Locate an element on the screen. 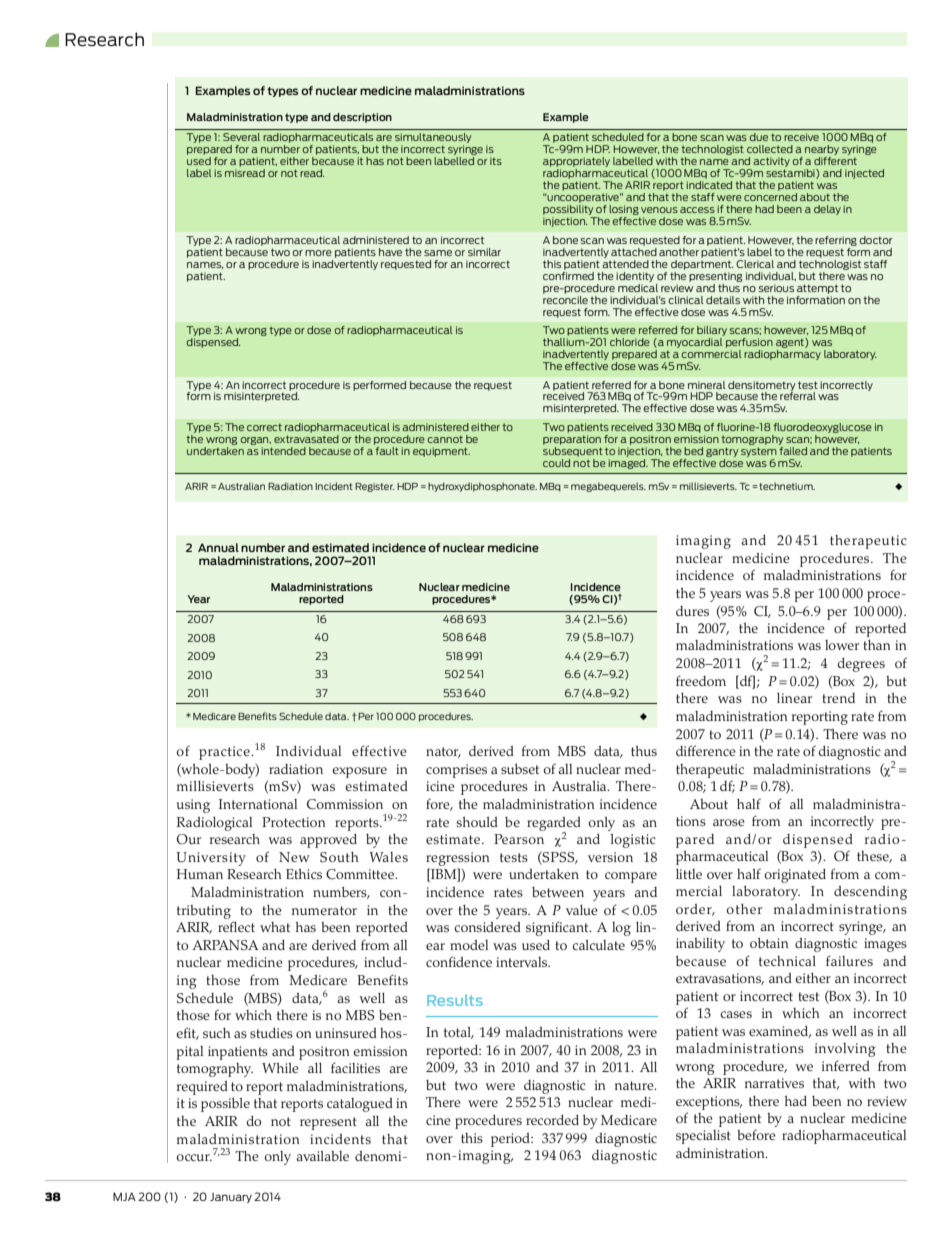  available is located at coordinates (322, 1156).
